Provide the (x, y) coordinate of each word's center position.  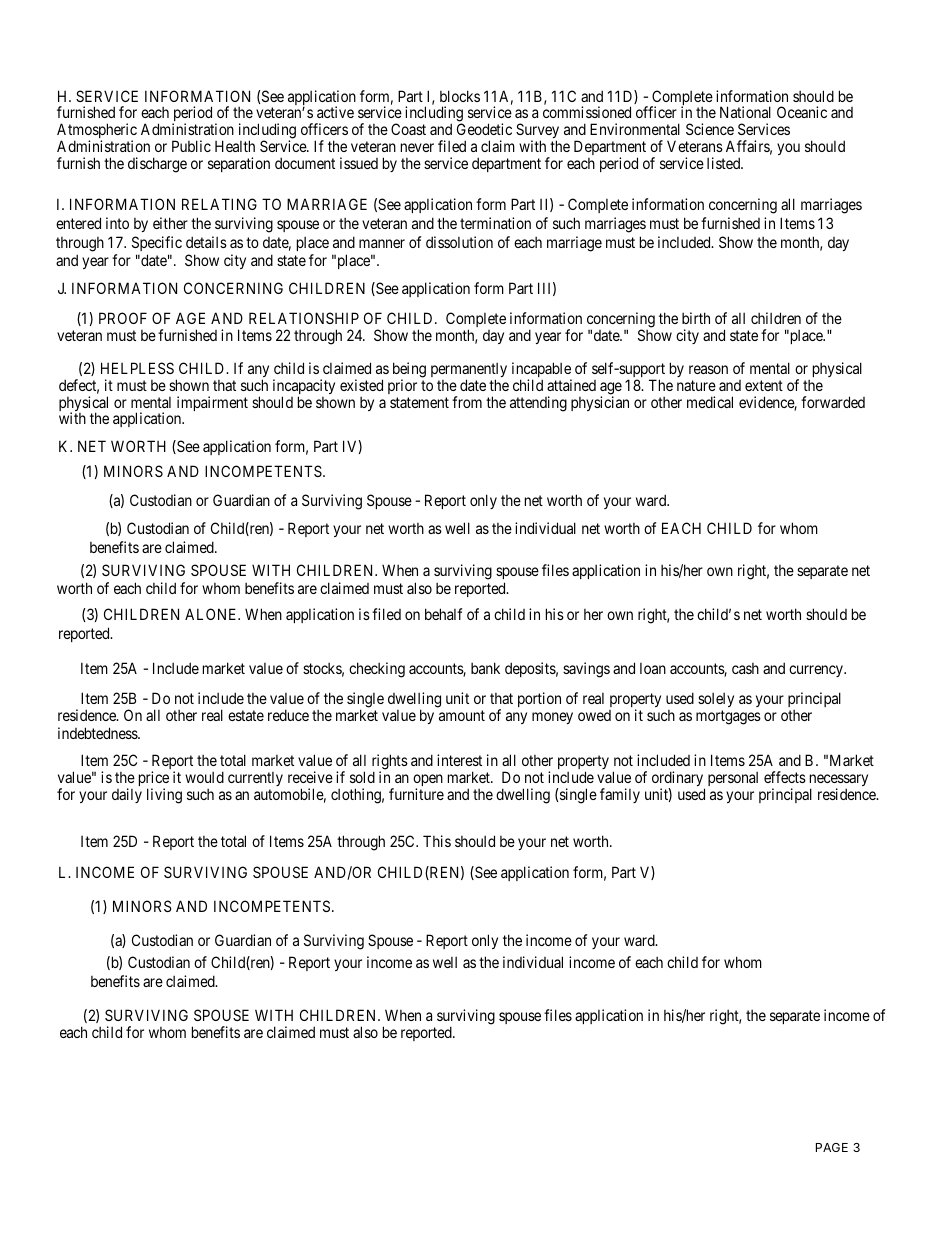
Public (191, 146)
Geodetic (484, 129)
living (164, 796)
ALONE (212, 614)
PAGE (832, 1147)
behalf (443, 614)
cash (745, 668)
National (745, 112)
